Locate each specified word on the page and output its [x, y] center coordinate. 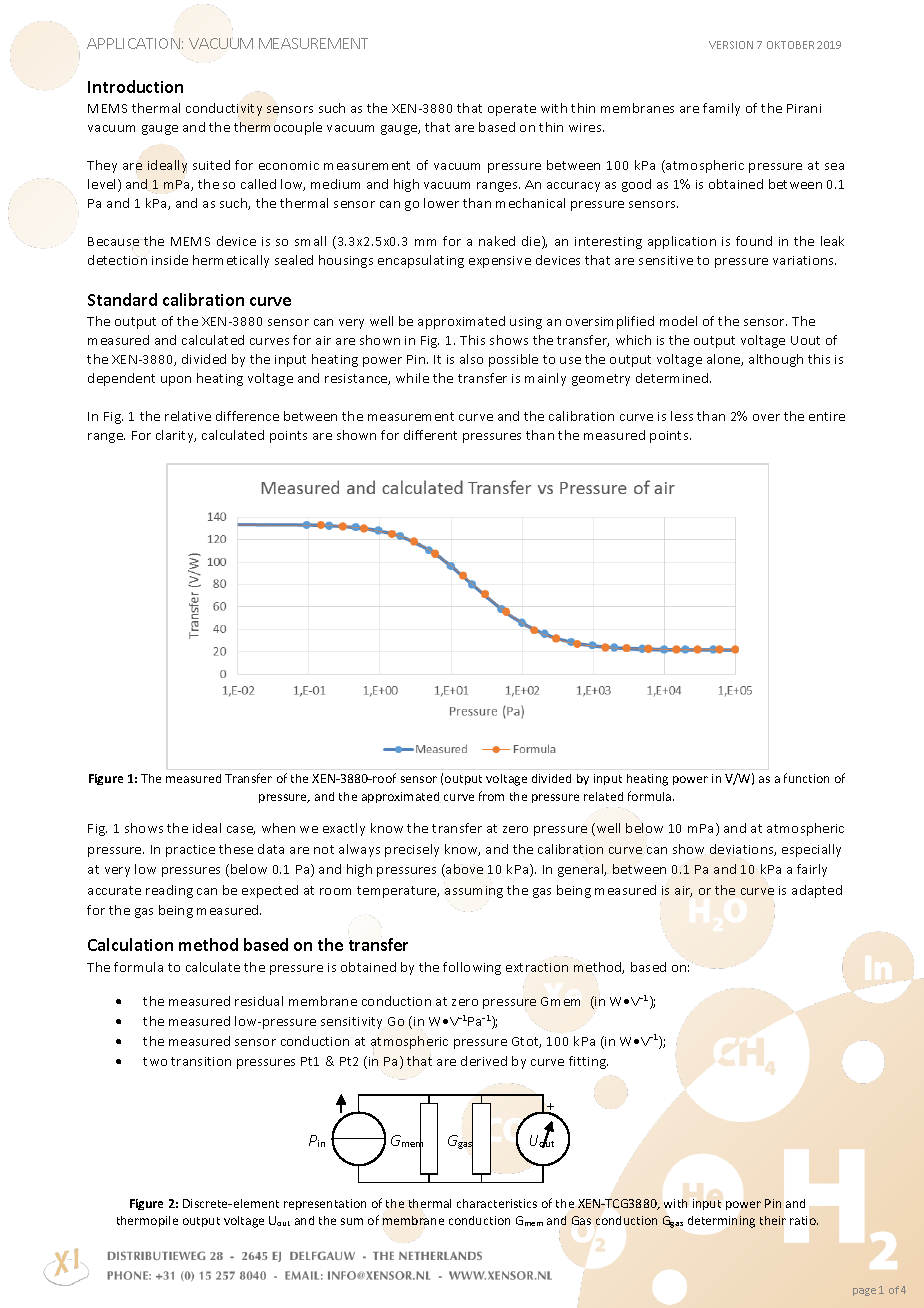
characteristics [497, 1203]
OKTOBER [790, 45]
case [241, 830]
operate [512, 110]
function [806, 778]
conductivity [224, 110]
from [491, 796]
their [773, 1220]
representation [325, 1204]
